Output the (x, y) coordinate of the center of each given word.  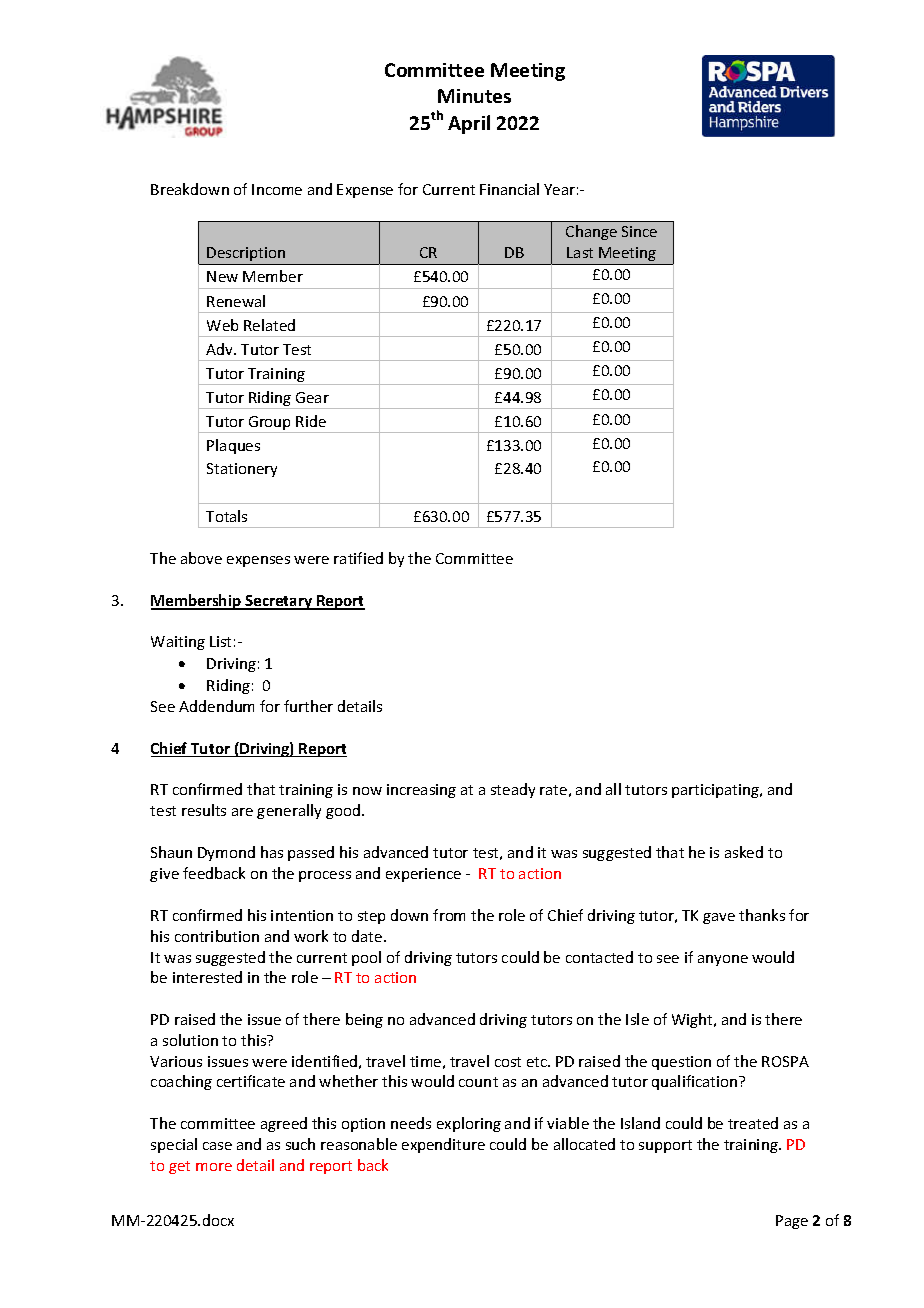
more (214, 1167)
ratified (358, 558)
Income (277, 189)
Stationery (242, 470)
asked (744, 852)
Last (580, 252)
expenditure (443, 1145)
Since (639, 231)
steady (513, 790)
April (469, 124)
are (242, 812)
